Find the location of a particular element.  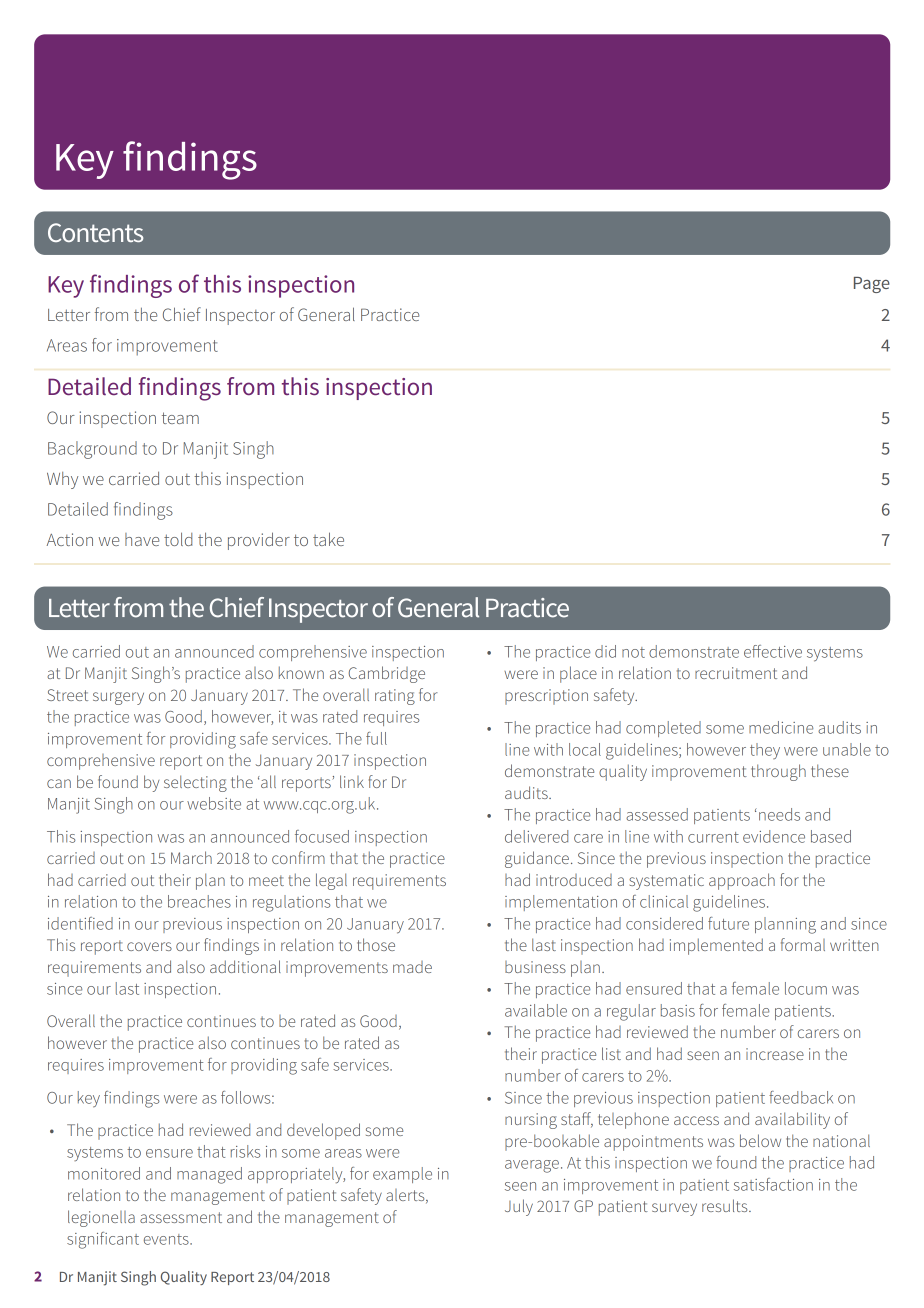

team is located at coordinates (180, 418).
